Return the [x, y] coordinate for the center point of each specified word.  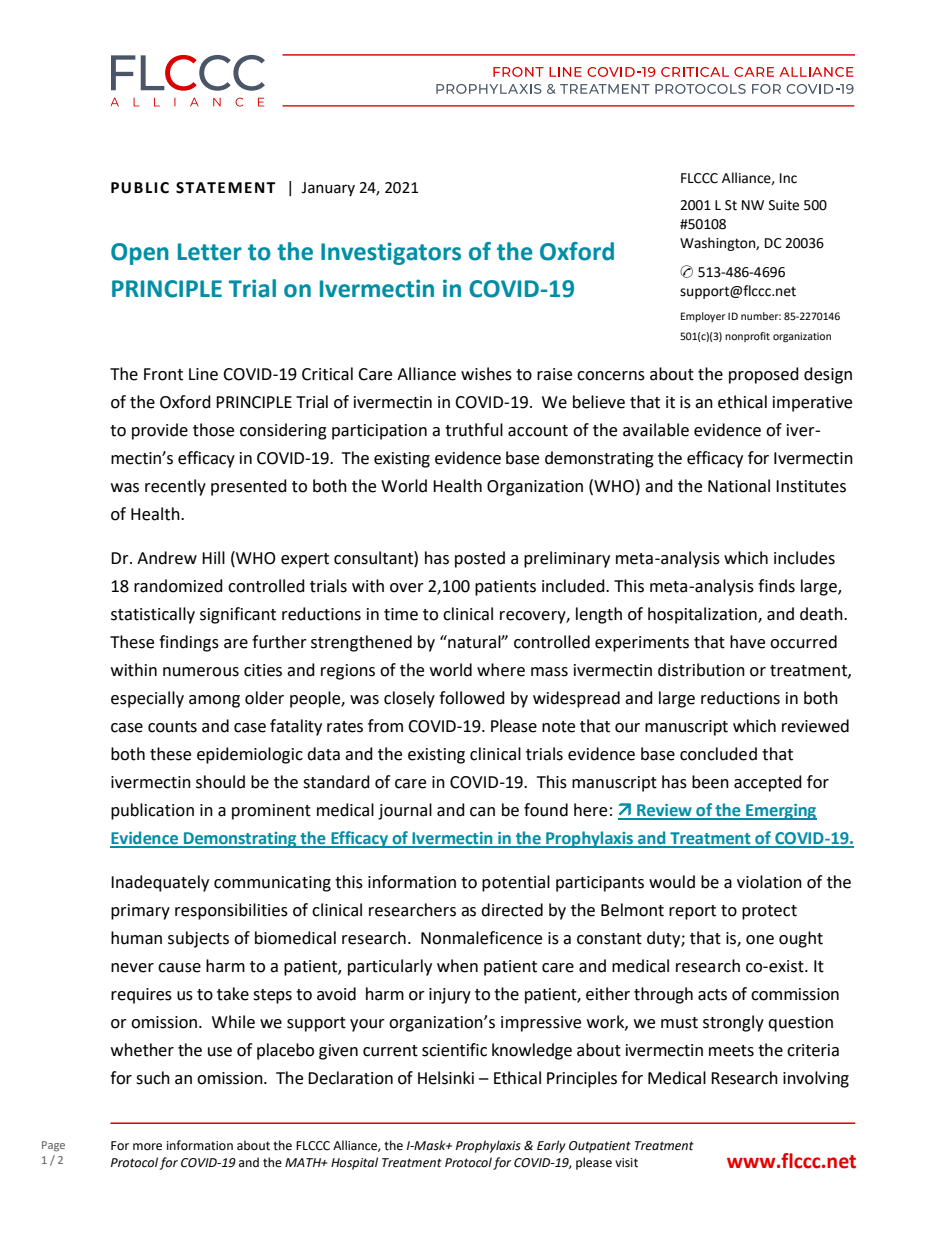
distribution [701, 670]
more [147, 1147]
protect [769, 912]
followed [472, 698]
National [739, 486]
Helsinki [446, 1078]
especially [147, 699]
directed [512, 910]
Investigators [391, 253]
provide [160, 431]
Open [140, 254]
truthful [474, 430]
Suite [784, 205]
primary [140, 912]
